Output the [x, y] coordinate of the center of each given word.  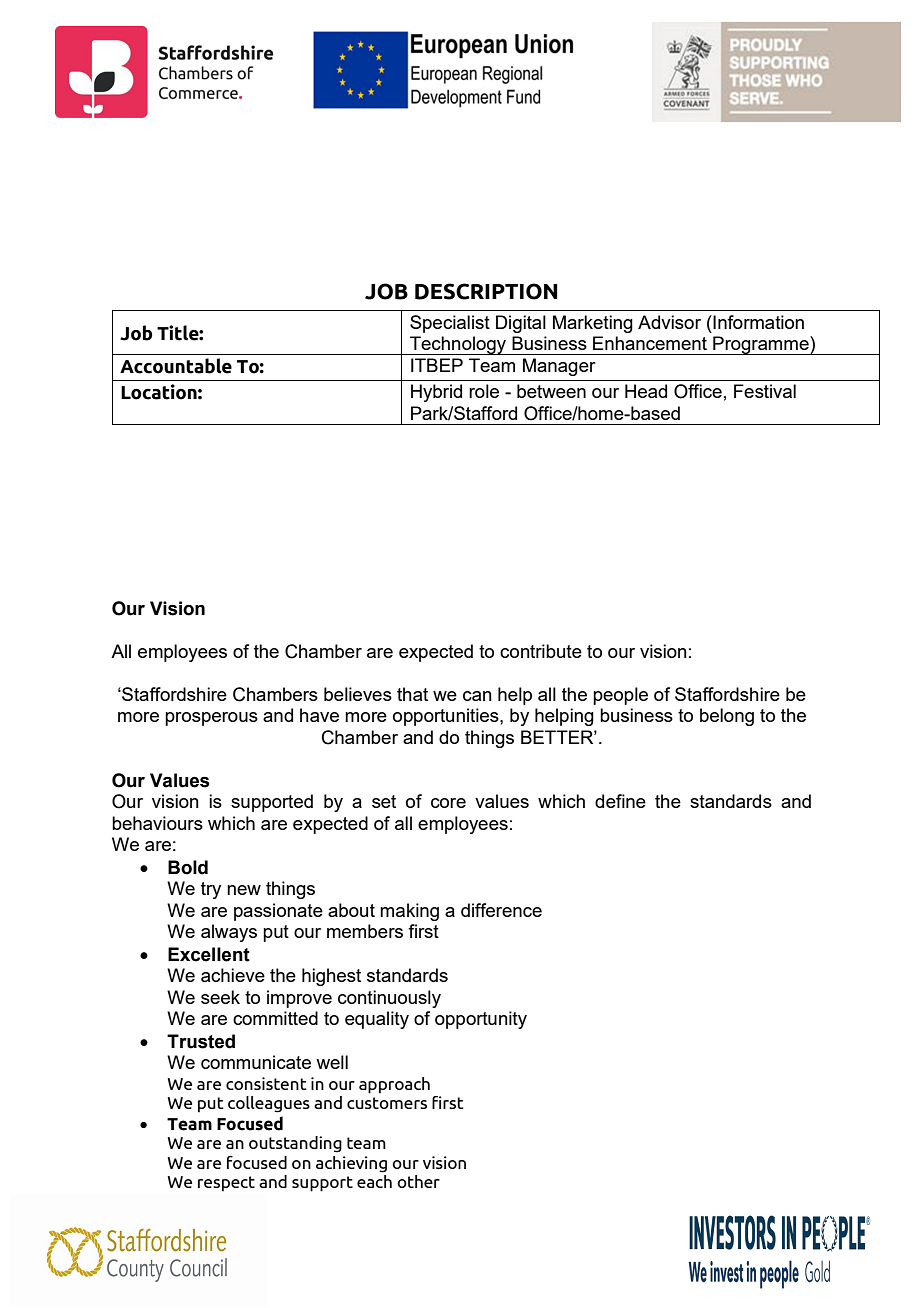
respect [226, 1184]
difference [501, 910]
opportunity [481, 1020]
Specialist [450, 324]
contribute [541, 651]
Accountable [176, 366]
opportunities [447, 717]
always [229, 933]
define [620, 801]
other [418, 1181]
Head [646, 391]
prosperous [211, 719]
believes [358, 694]
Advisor [669, 322]
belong [727, 717]
